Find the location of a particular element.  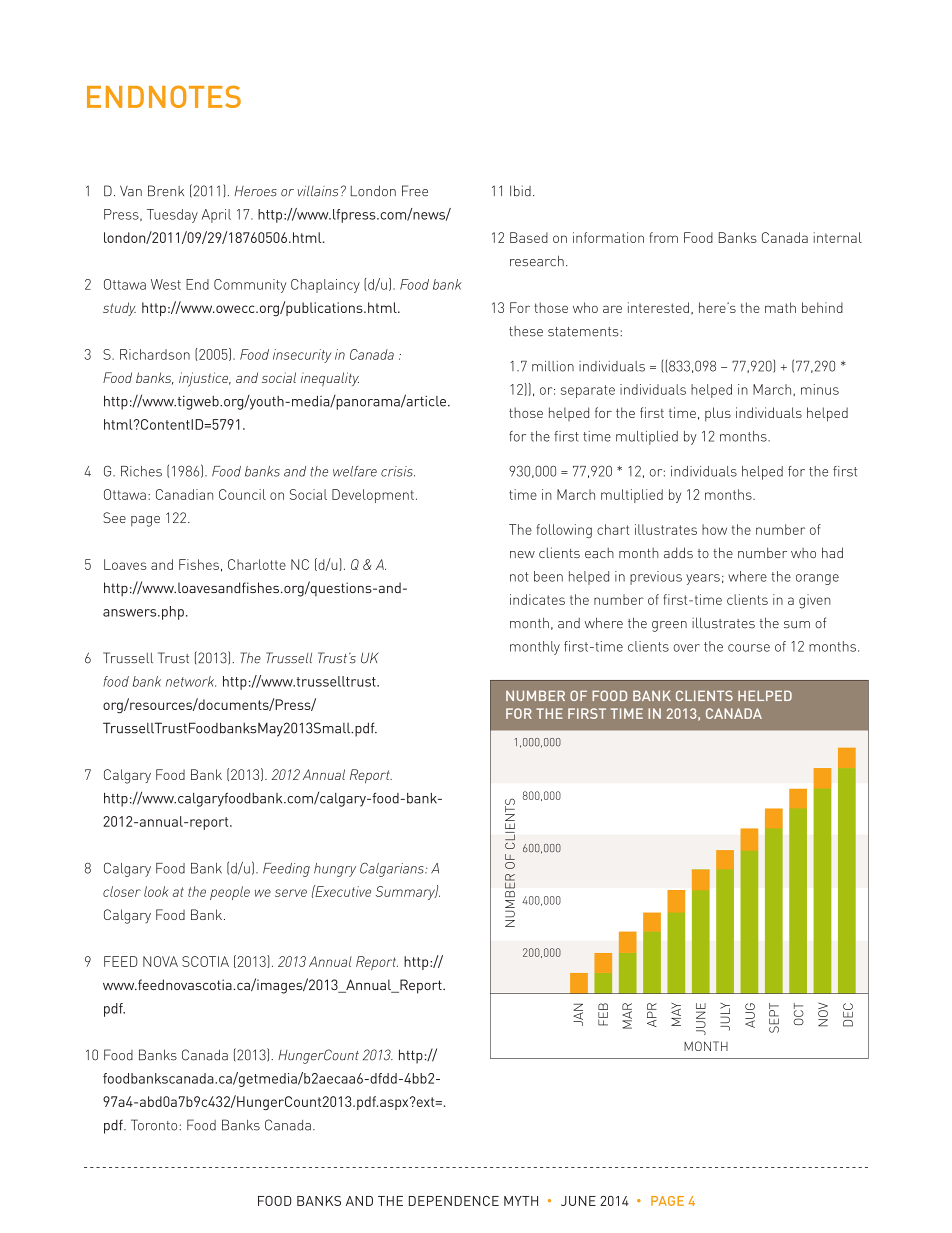

Ibid is located at coordinates (520, 191).
